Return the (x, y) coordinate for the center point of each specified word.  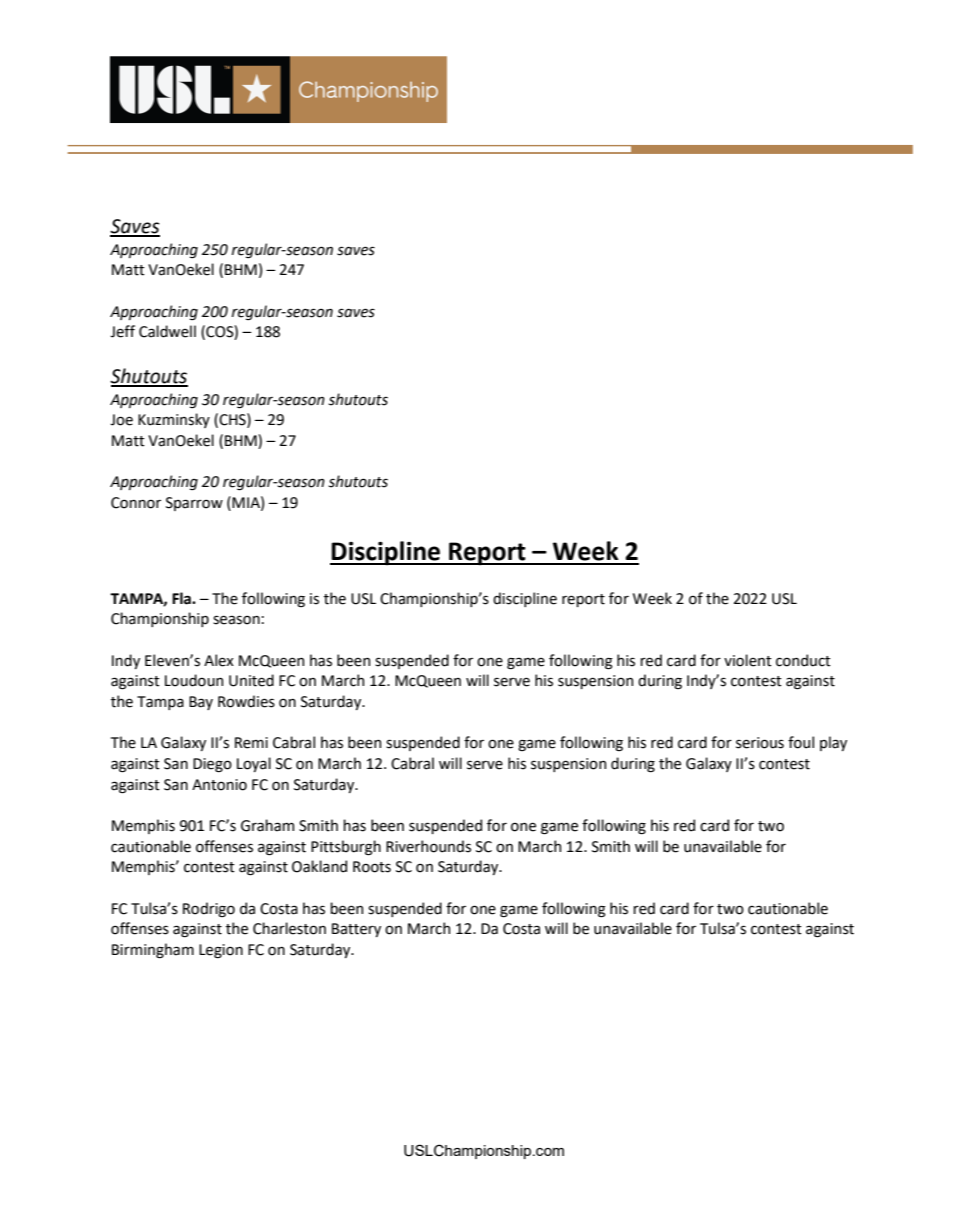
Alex (219, 660)
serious (760, 743)
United (251, 680)
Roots (372, 867)
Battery (356, 930)
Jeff (122, 331)
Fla (182, 598)
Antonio (219, 785)
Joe (121, 420)
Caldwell (167, 331)
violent (748, 660)
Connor (136, 503)
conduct (803, 660)
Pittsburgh (346, 848)
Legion (221, 951)
